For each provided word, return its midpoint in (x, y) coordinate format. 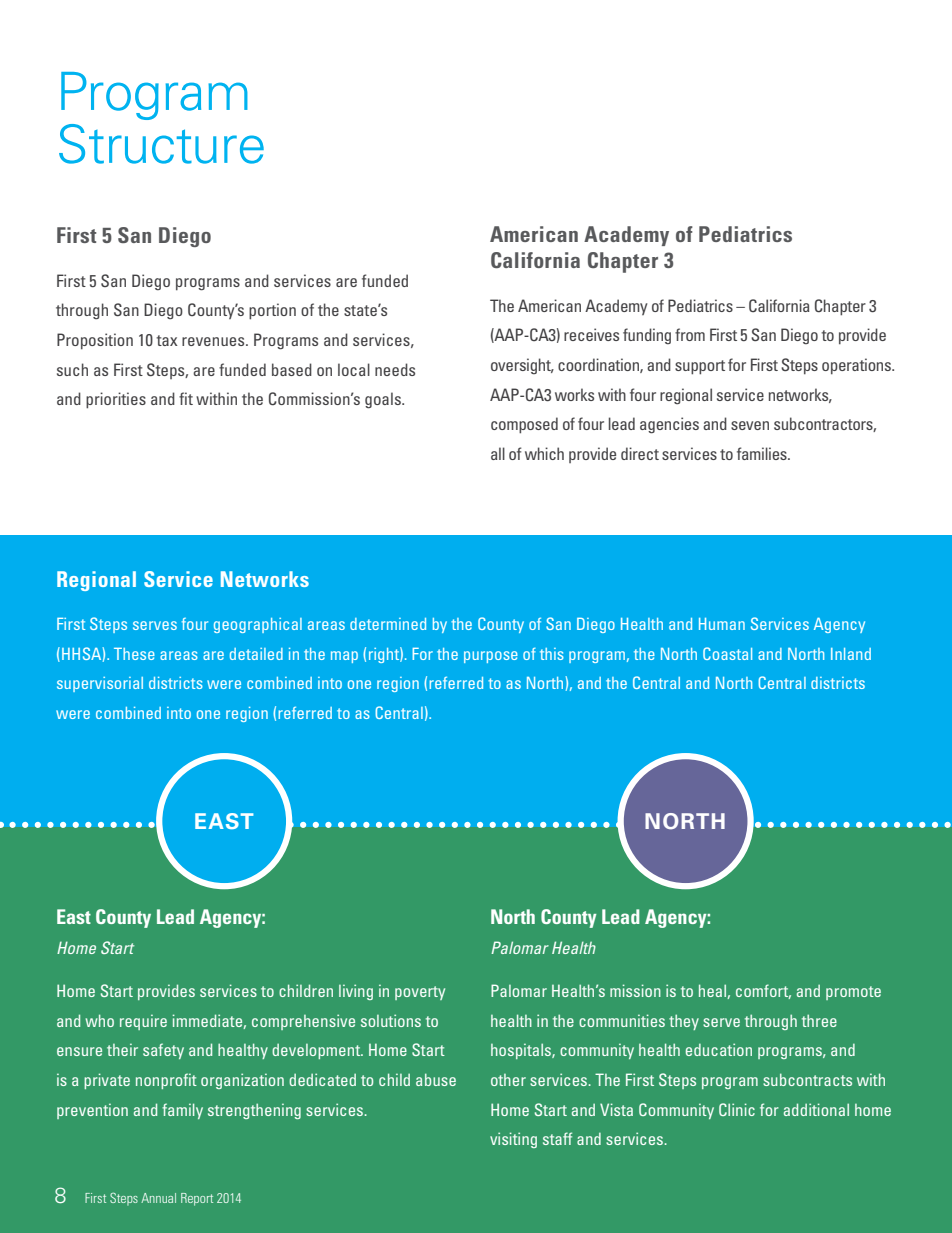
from (690, 334)
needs (395, 369)
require (143, 1022)
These (134, 654)
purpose (491, 657)
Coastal (727, 653)
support (700, 367)
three (819, 1020)
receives (591, 334)
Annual (158, 1198)
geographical (258, 625)
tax (167, 340)
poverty (420, 993)
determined (388, 624)
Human (722, 624)
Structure (161, 144)
